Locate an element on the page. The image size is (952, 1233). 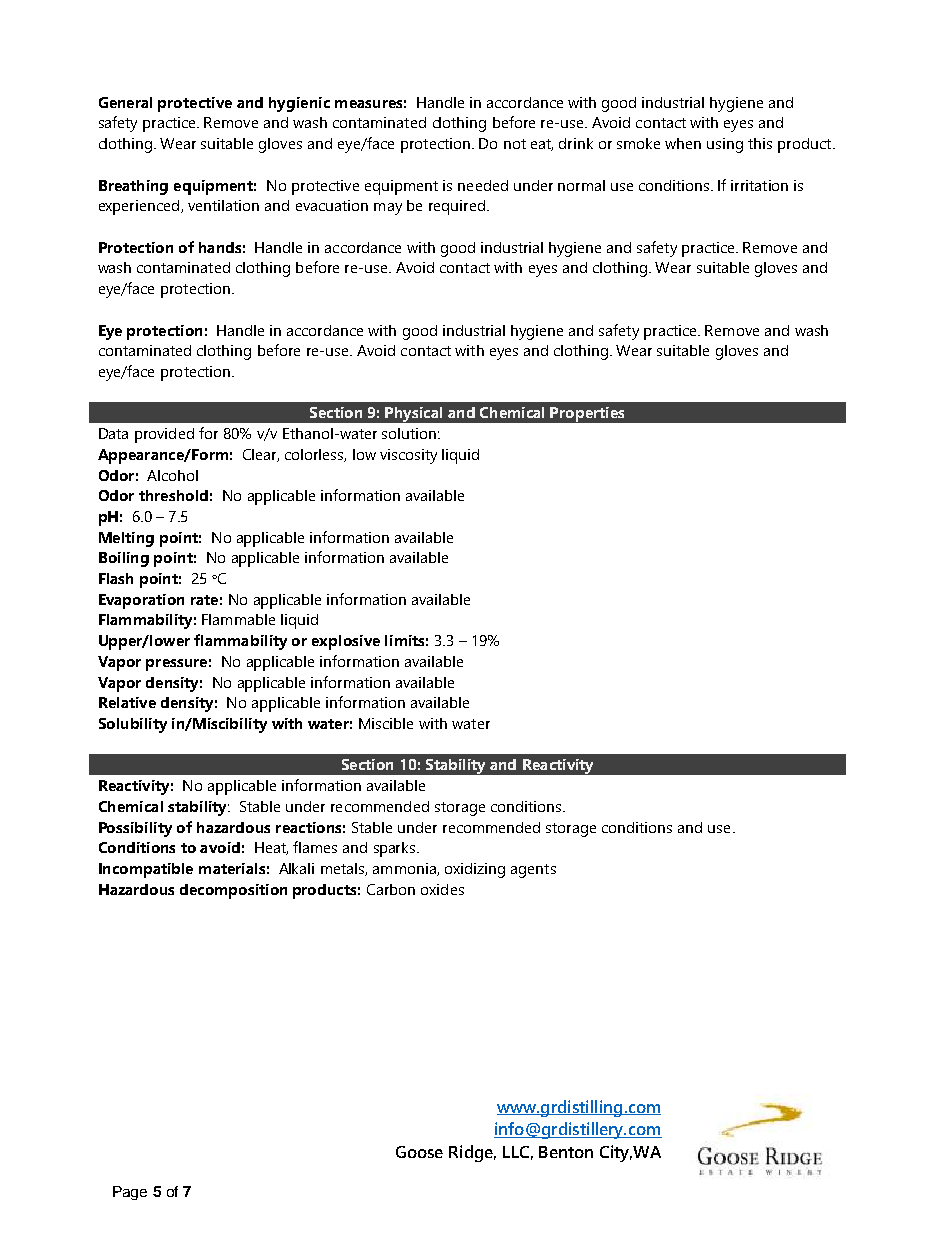
General is located at coordinates (125, 102).
